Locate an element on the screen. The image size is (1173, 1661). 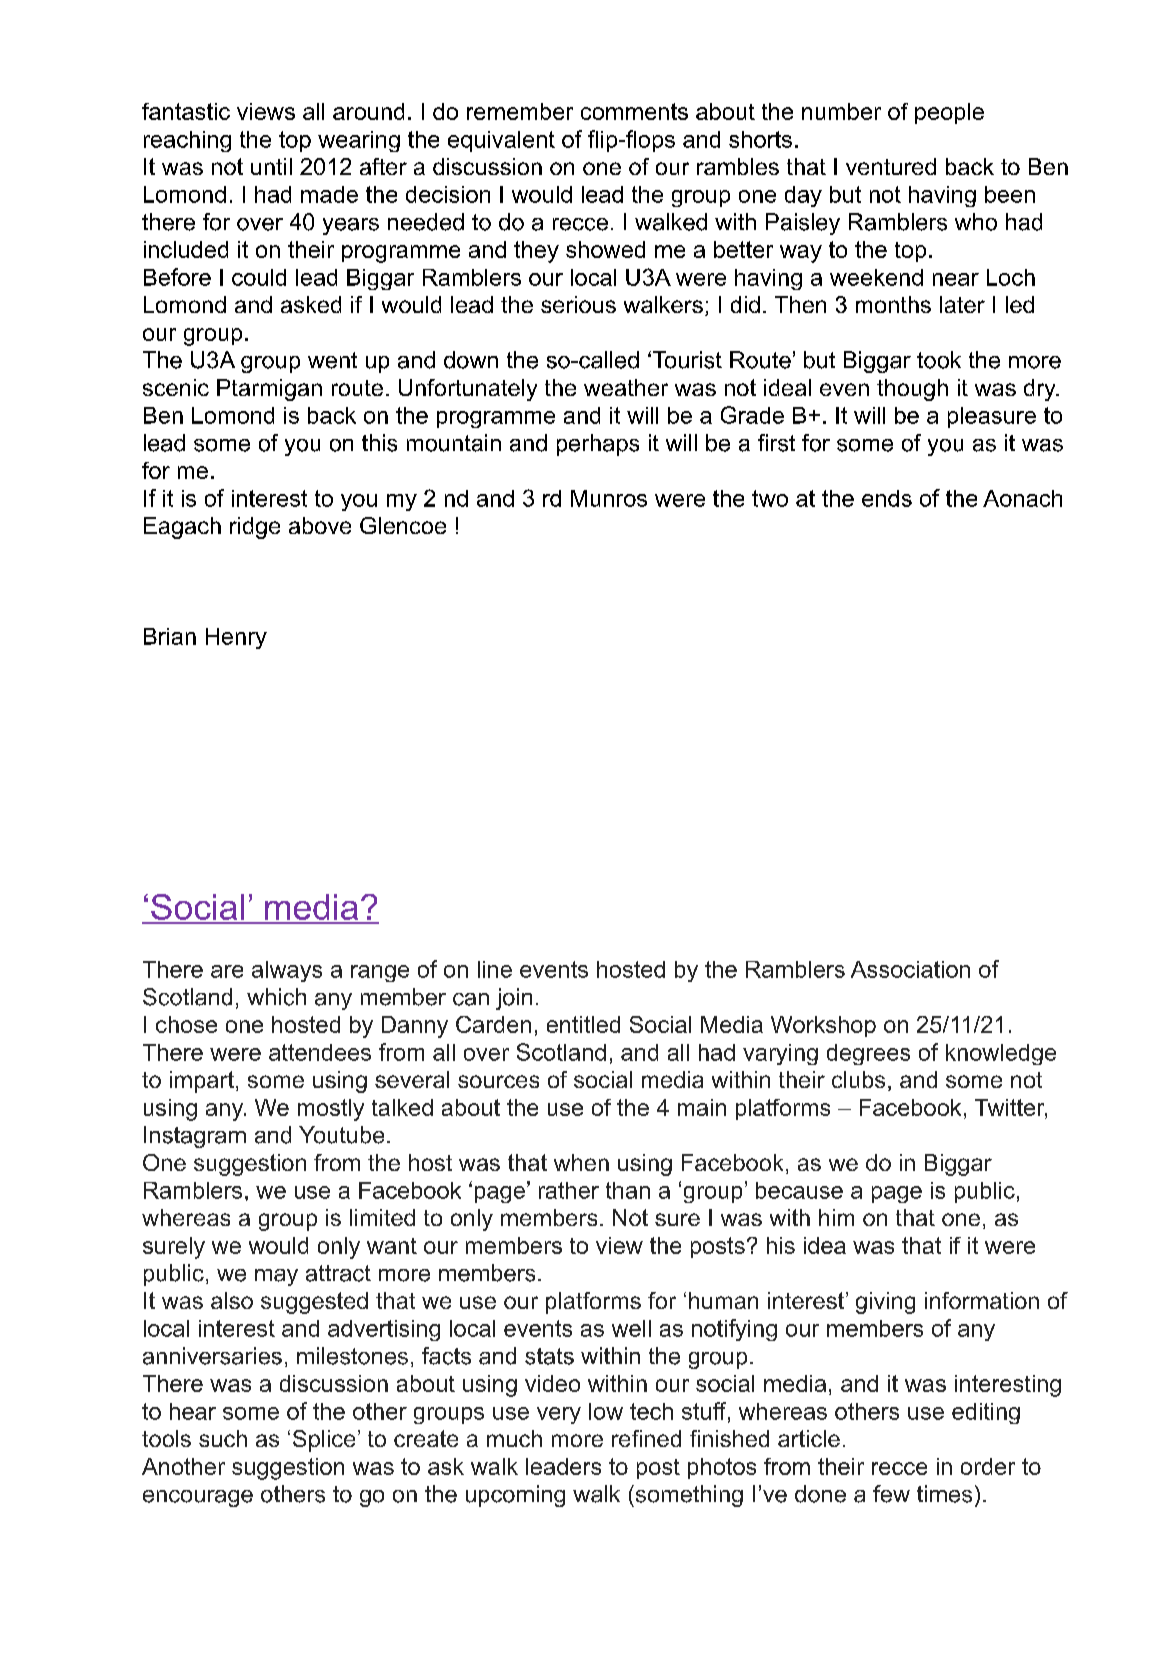
such is located at coordinates (223, 1438).
